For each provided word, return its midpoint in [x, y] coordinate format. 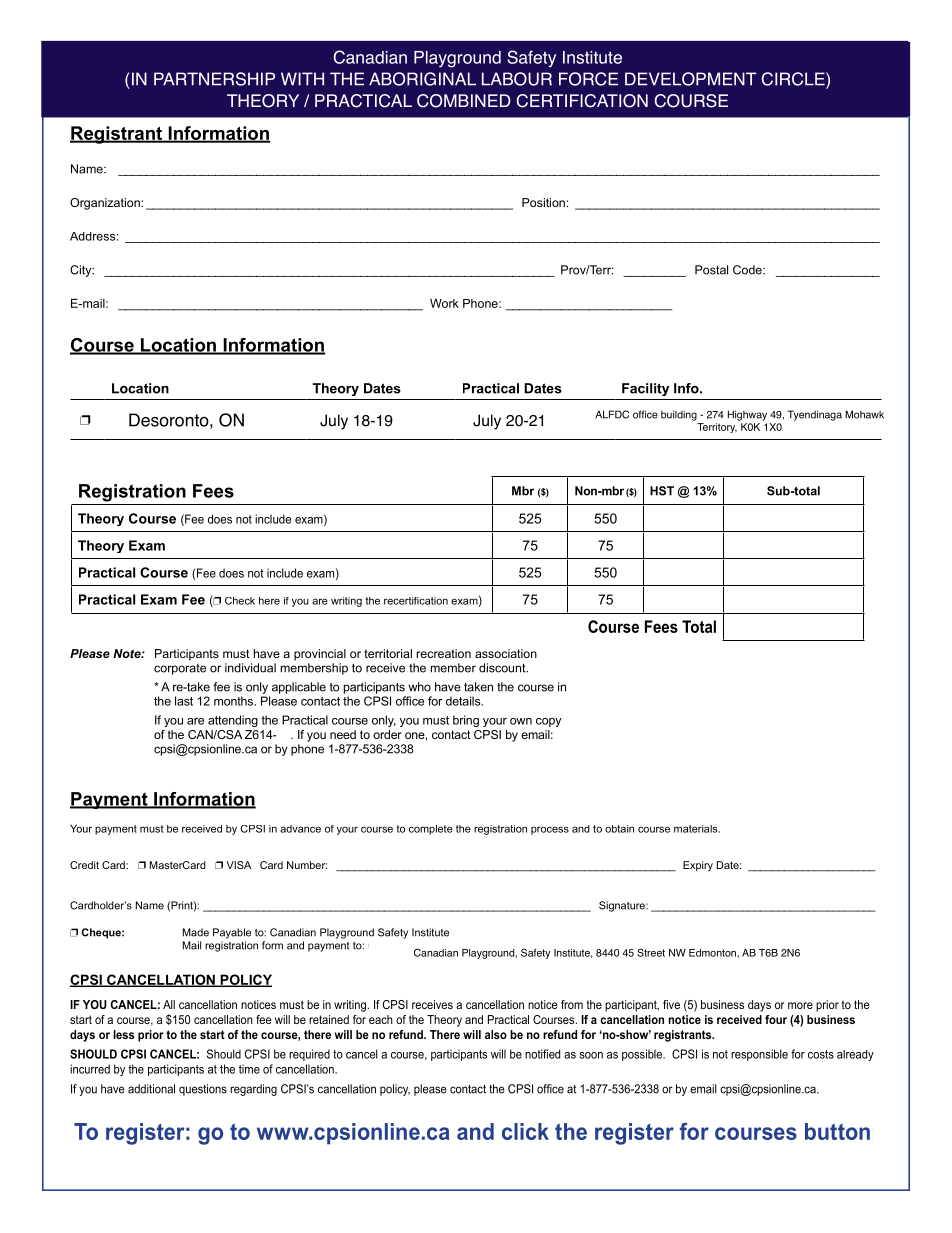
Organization [106, 204]
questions [203, 1090]
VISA [238, 865]
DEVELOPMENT [691, 79]
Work [444, 303]
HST [662, 491]
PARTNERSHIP [214, 79]
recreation [444, 653]
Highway [747, 415]
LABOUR [517, 79]
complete [431, 830]
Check [240, 601]
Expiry [698, 866]
